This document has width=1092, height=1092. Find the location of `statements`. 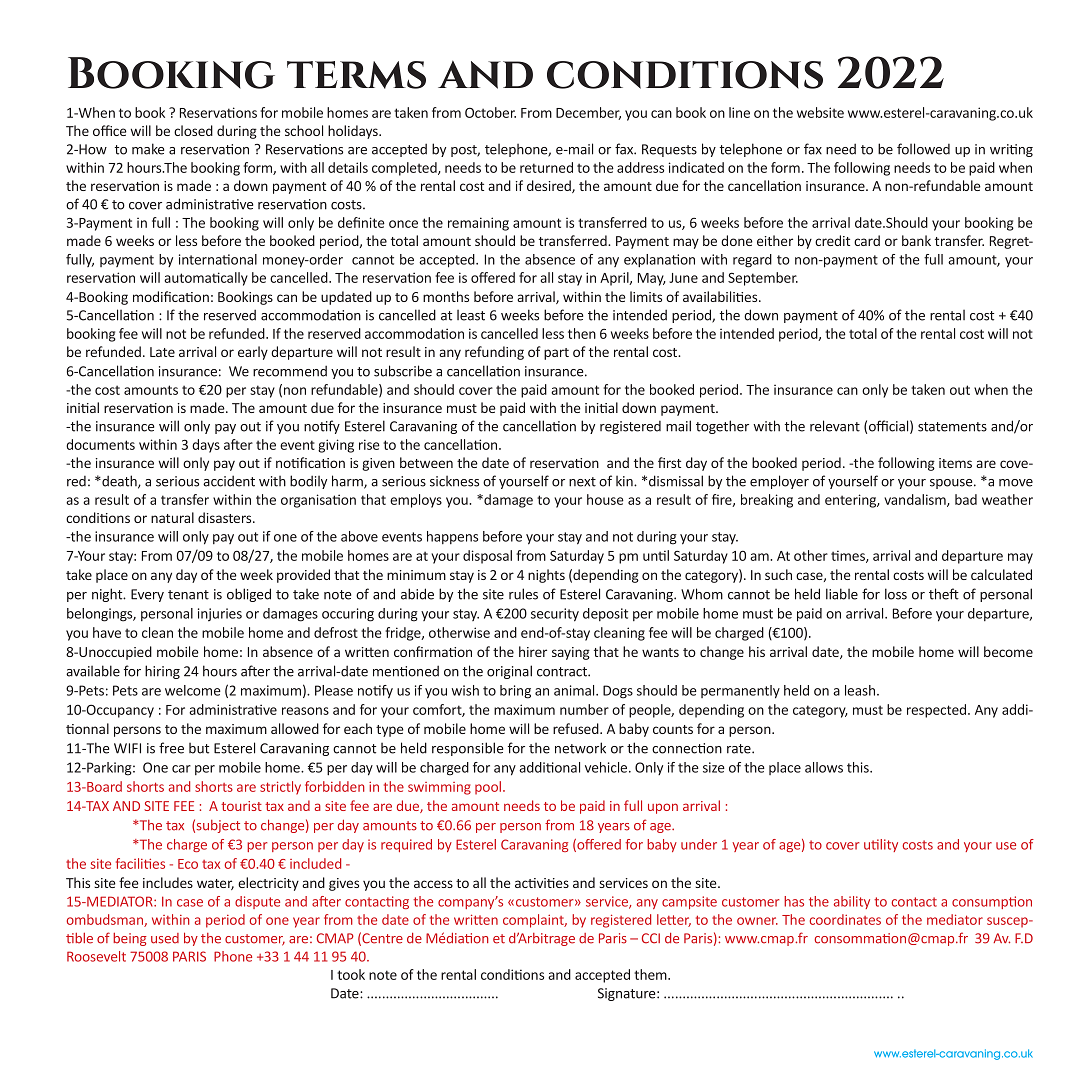

statements is located at coordinates (952, 427).
